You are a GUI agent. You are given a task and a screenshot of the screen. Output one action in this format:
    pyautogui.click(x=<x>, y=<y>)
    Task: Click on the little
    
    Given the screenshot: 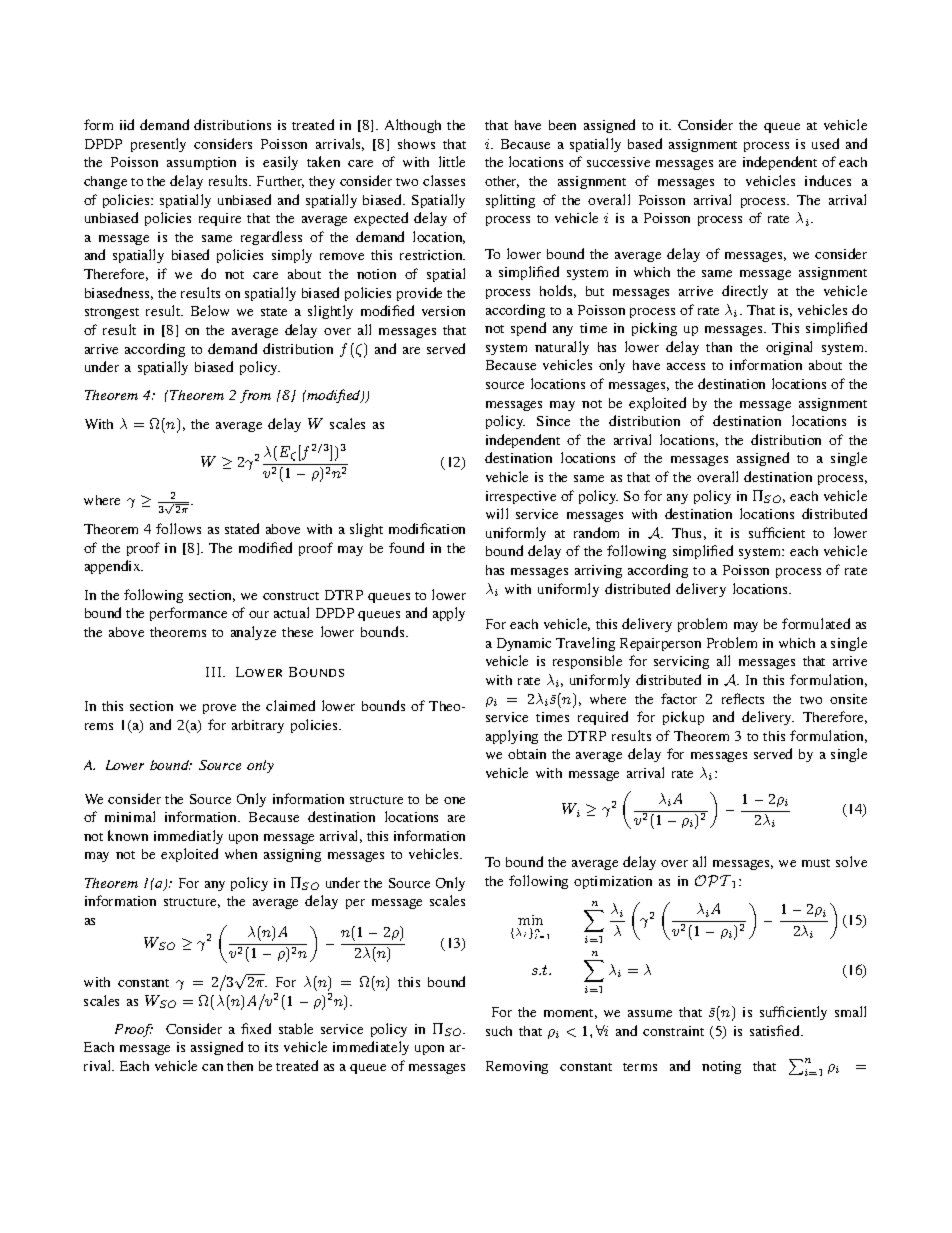 What is the action you would take?
    pyautogui.click(x=452, y=161)
